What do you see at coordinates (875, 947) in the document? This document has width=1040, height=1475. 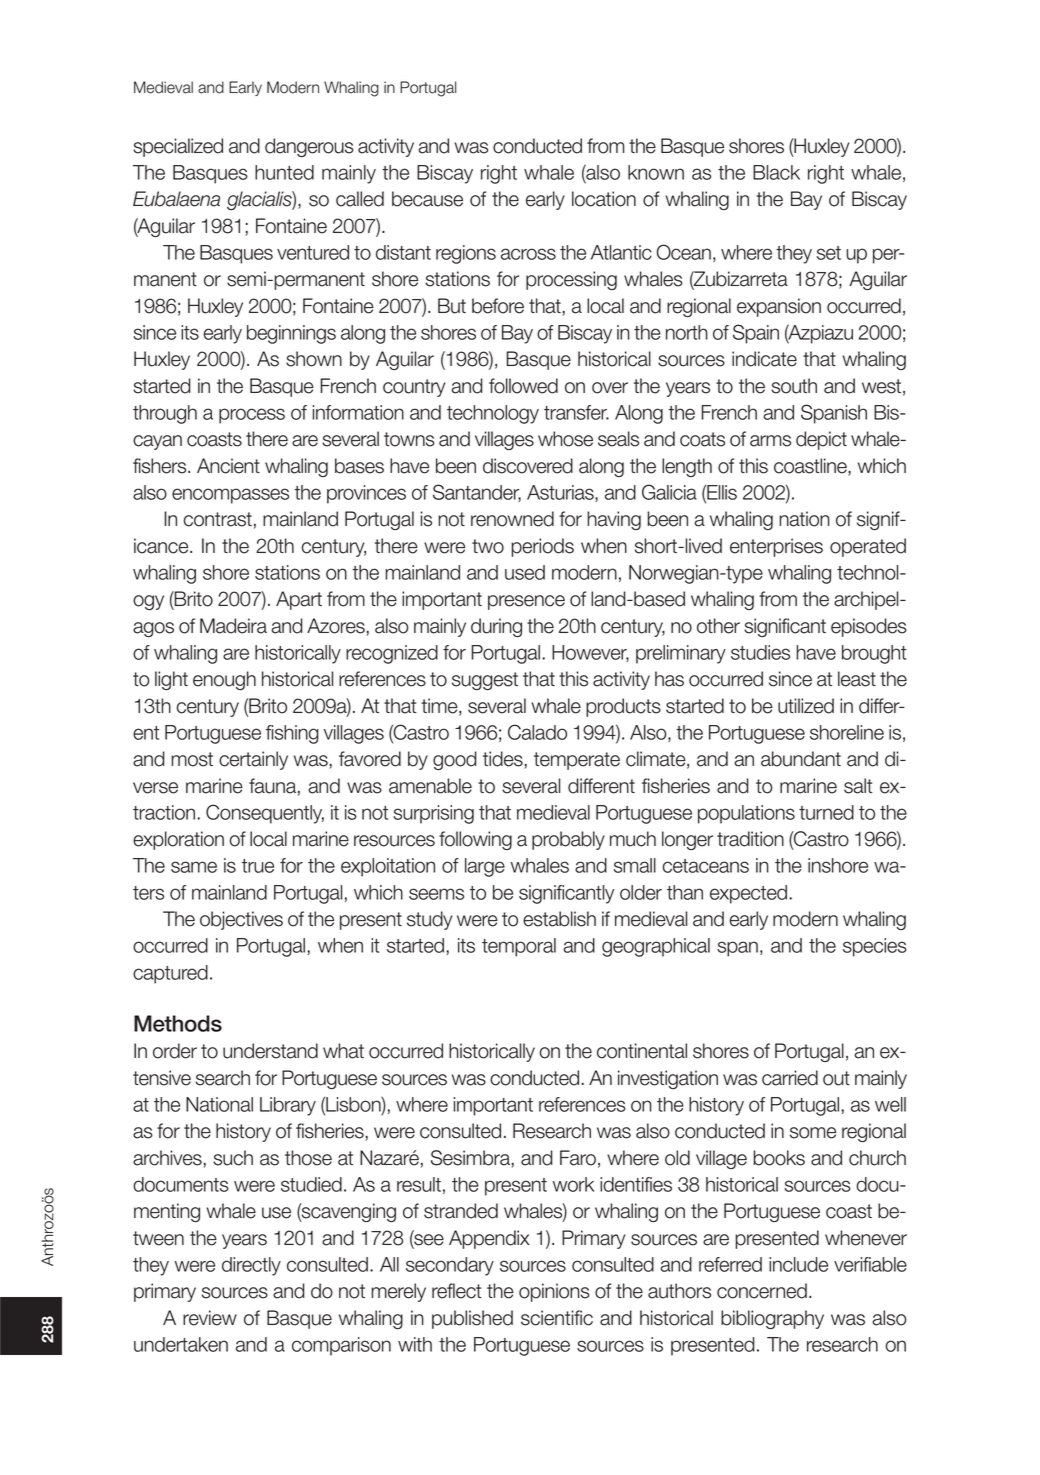 I see `species` at bounding box center [875, 947].
